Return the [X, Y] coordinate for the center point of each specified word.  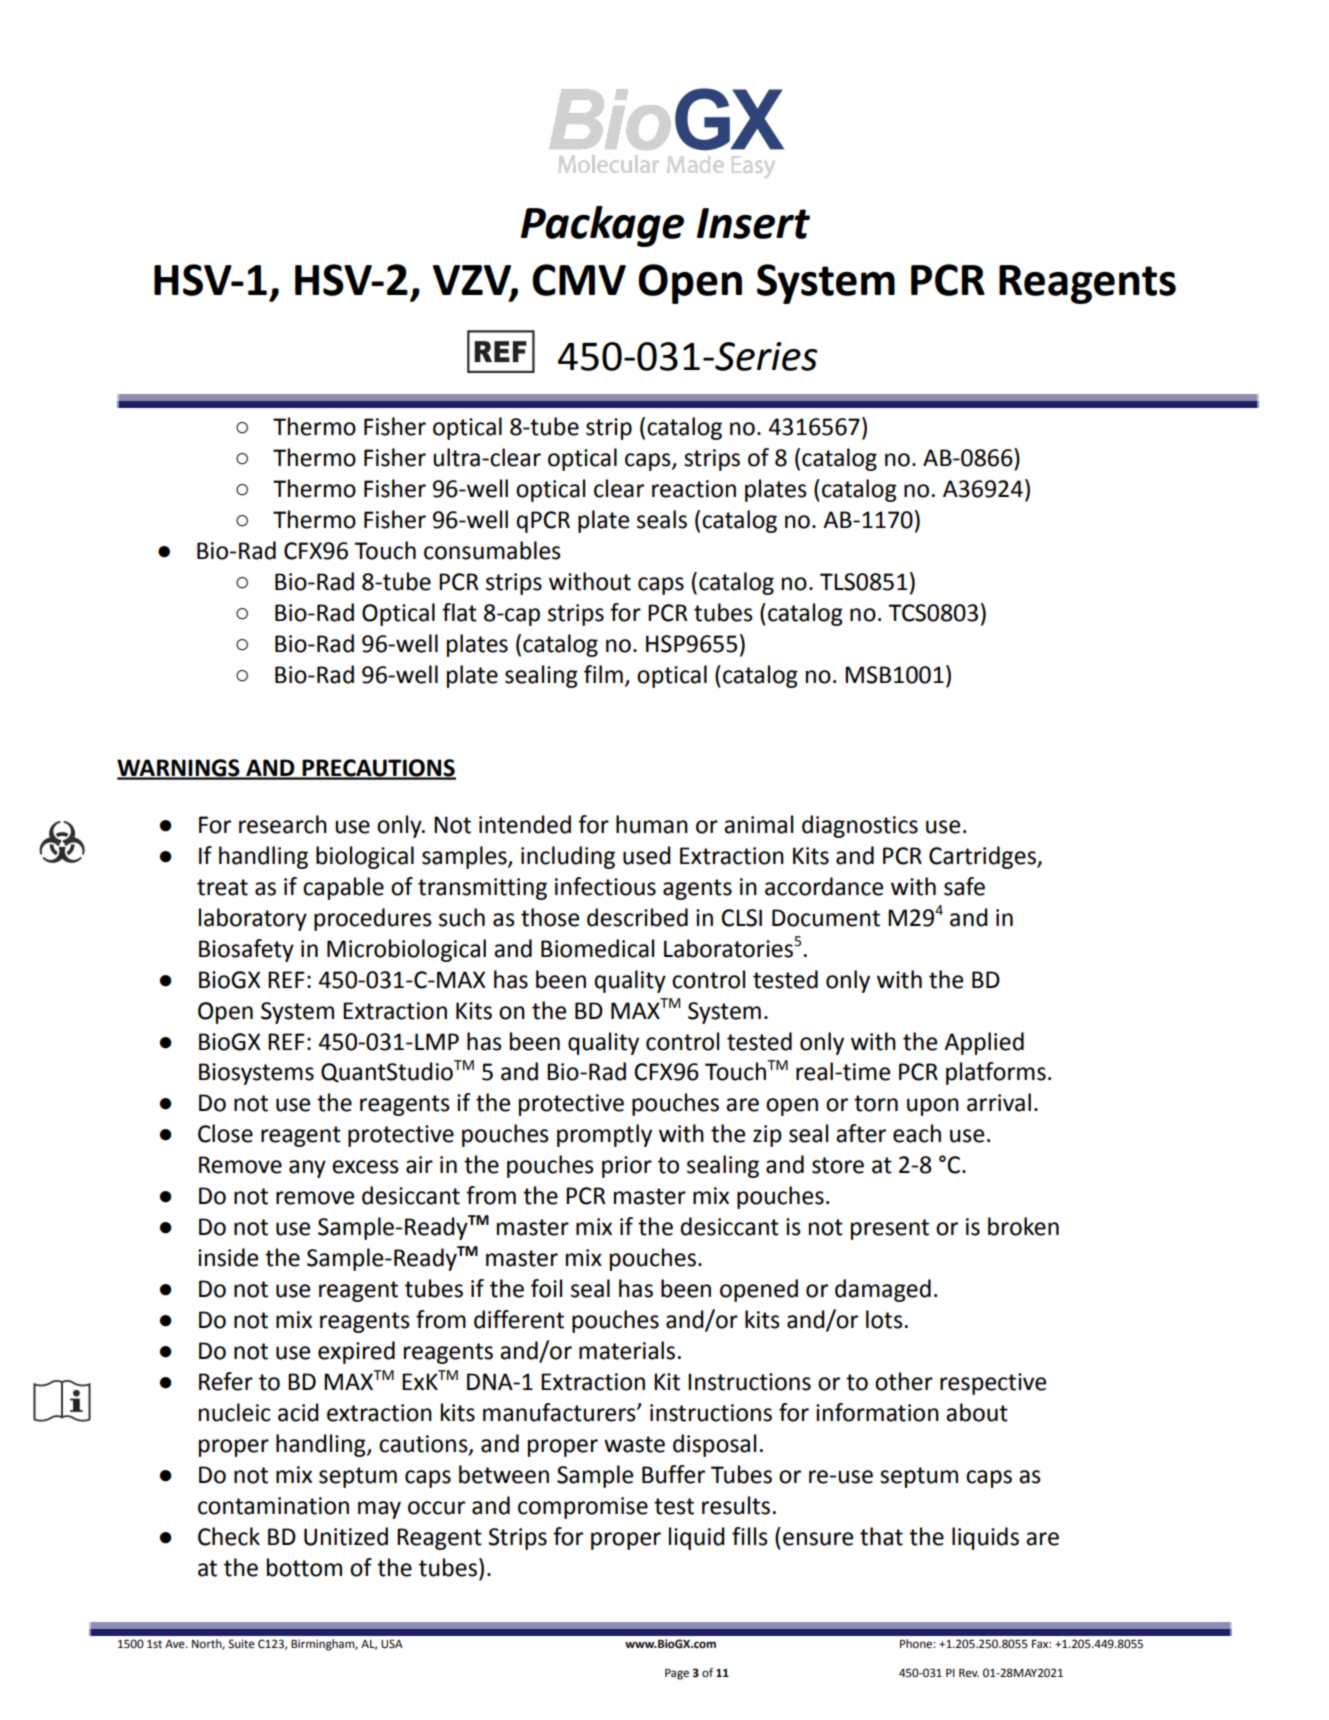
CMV [579, 280]
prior [627, 1167]
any [307, 1169]
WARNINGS [179, 769]
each [917, 1133]
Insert [753, 223]
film [603, 674]
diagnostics [860, 826]
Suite [241, 1644]
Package [602, 226]
